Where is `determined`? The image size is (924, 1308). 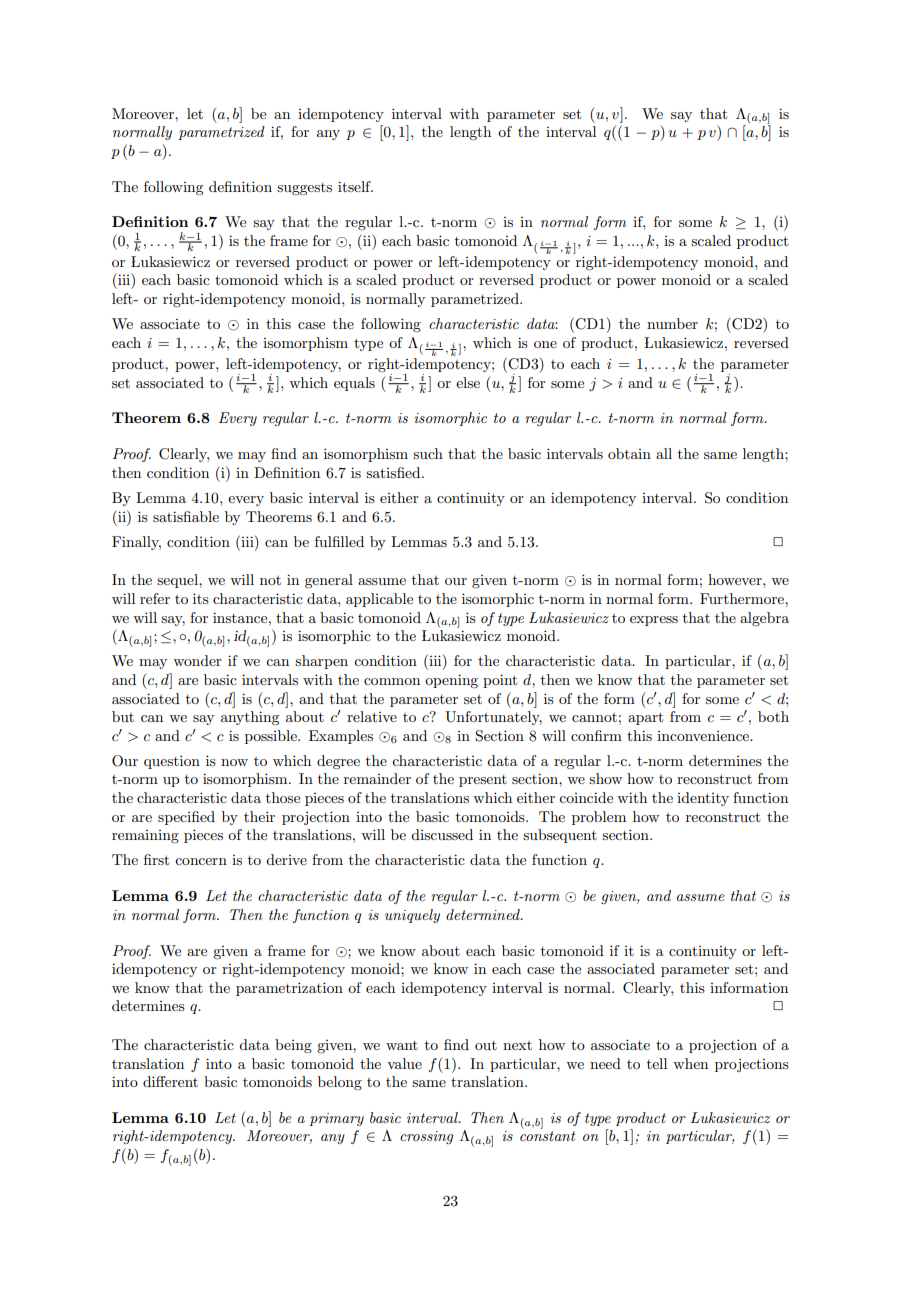
determined is located at coordinates (484, 914).
